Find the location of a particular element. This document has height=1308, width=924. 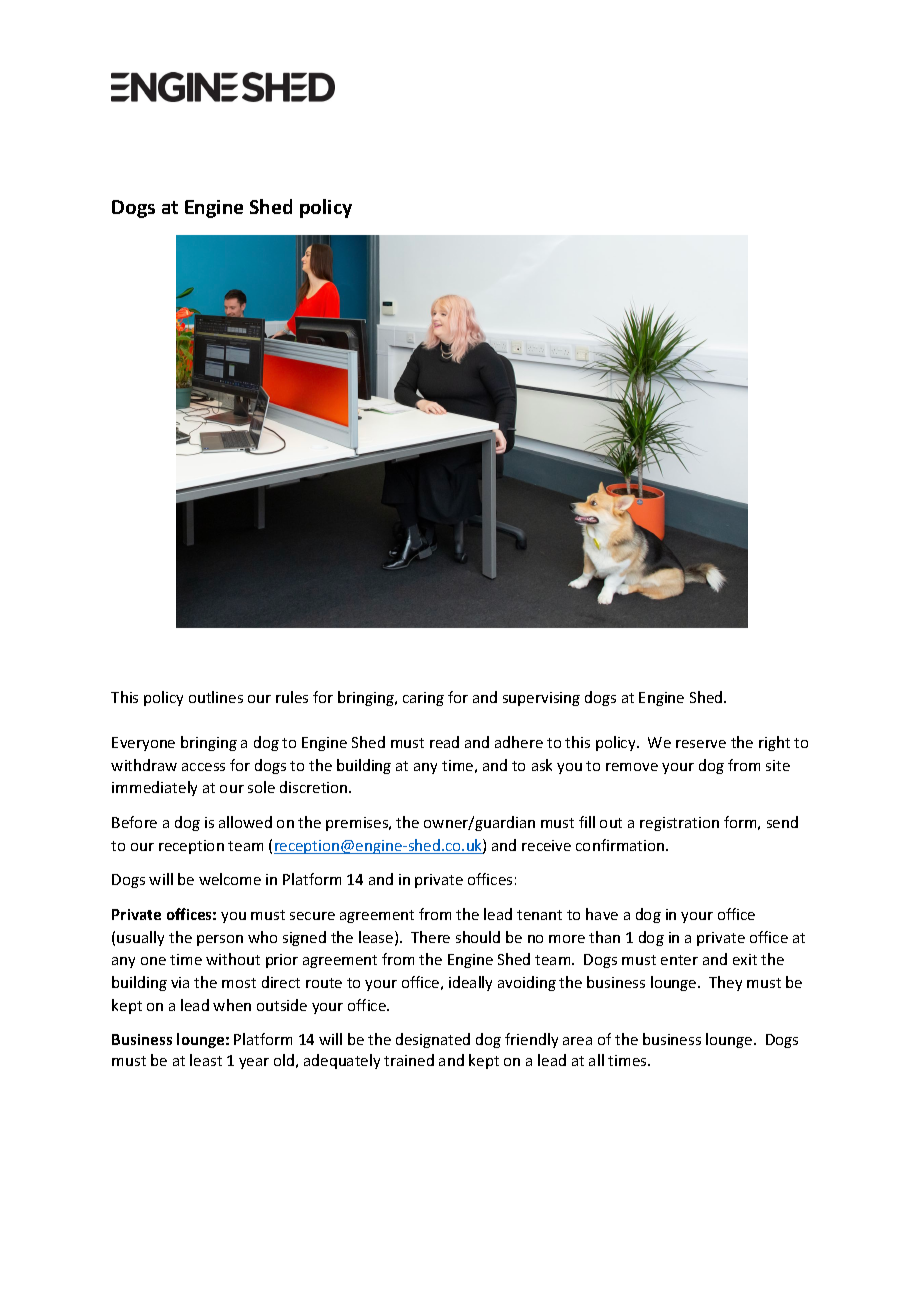

tenant is located at coordinates (539, 915).
